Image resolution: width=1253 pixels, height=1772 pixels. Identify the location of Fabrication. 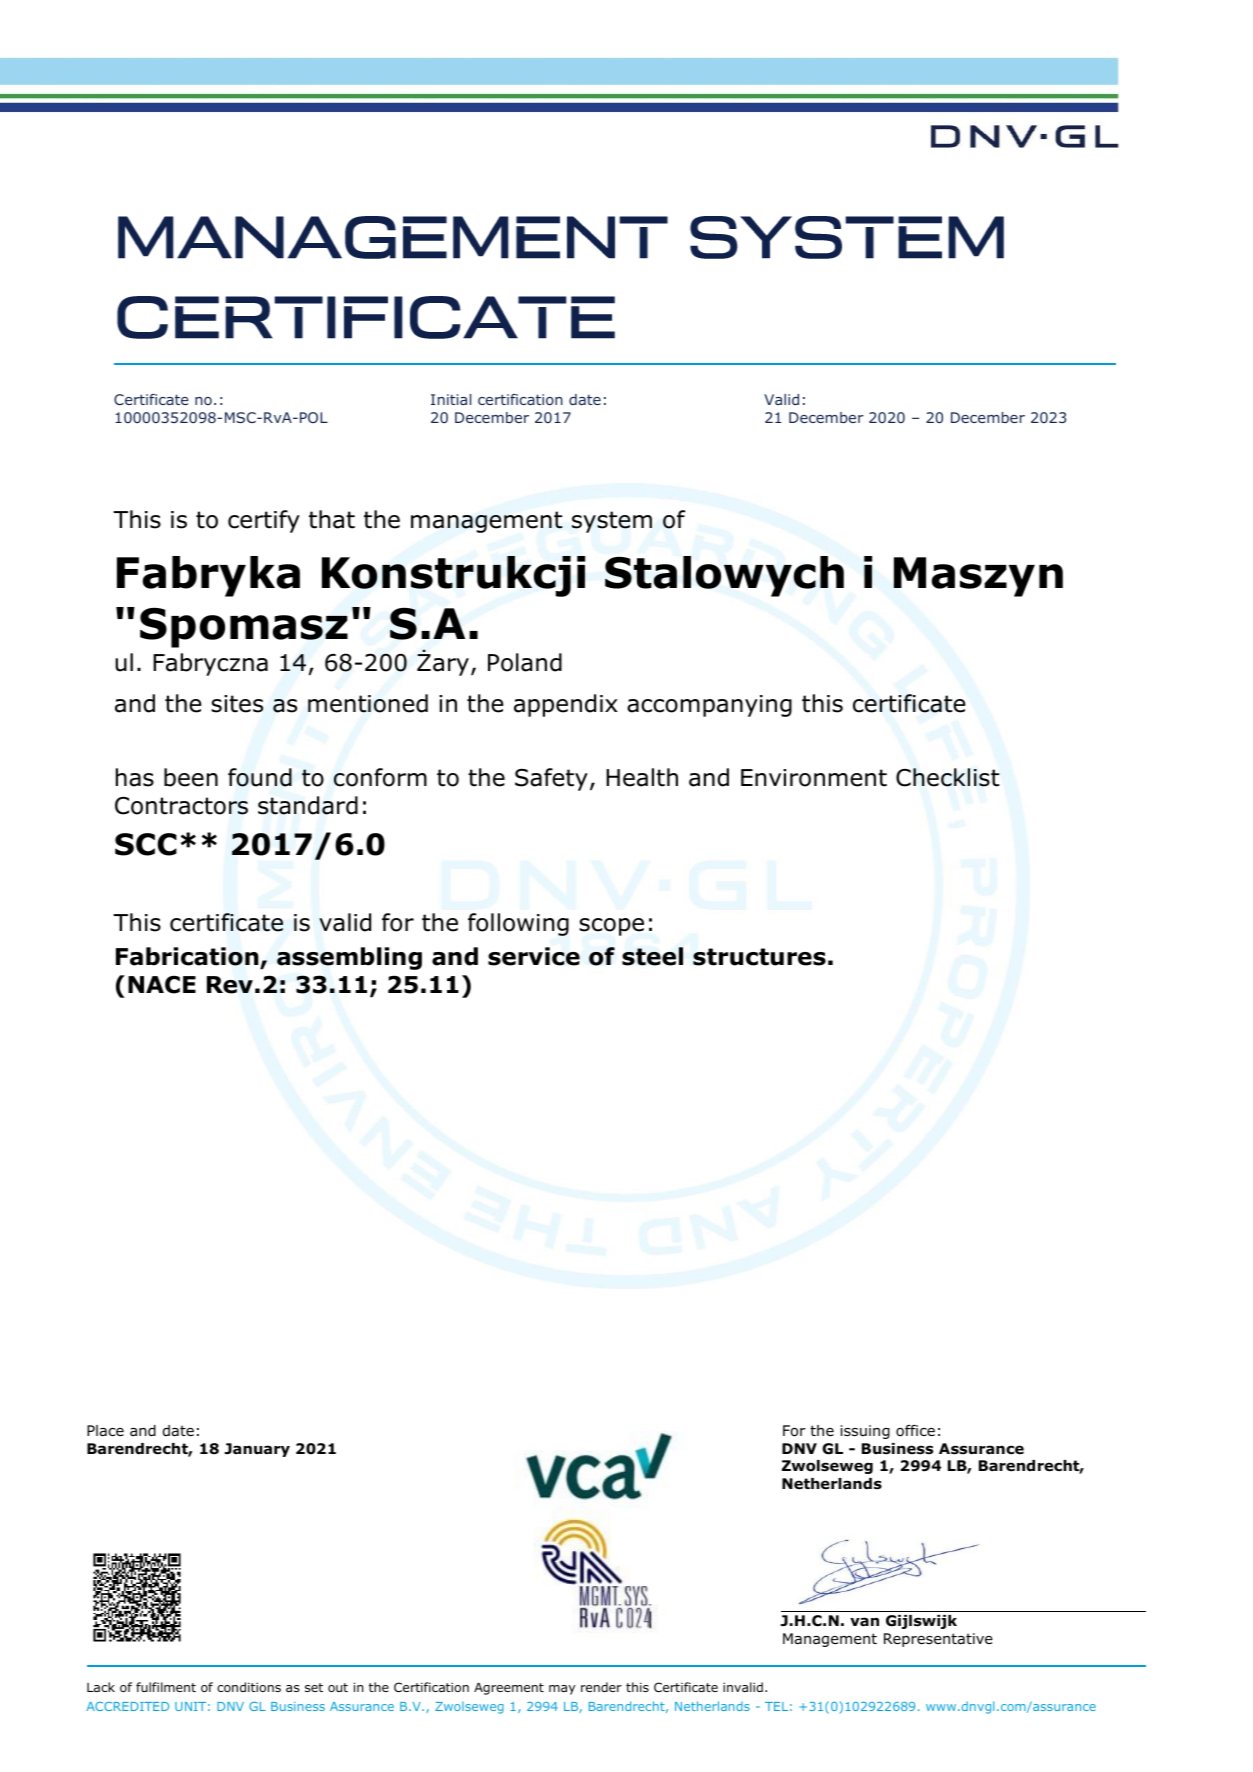
(187, 956).
